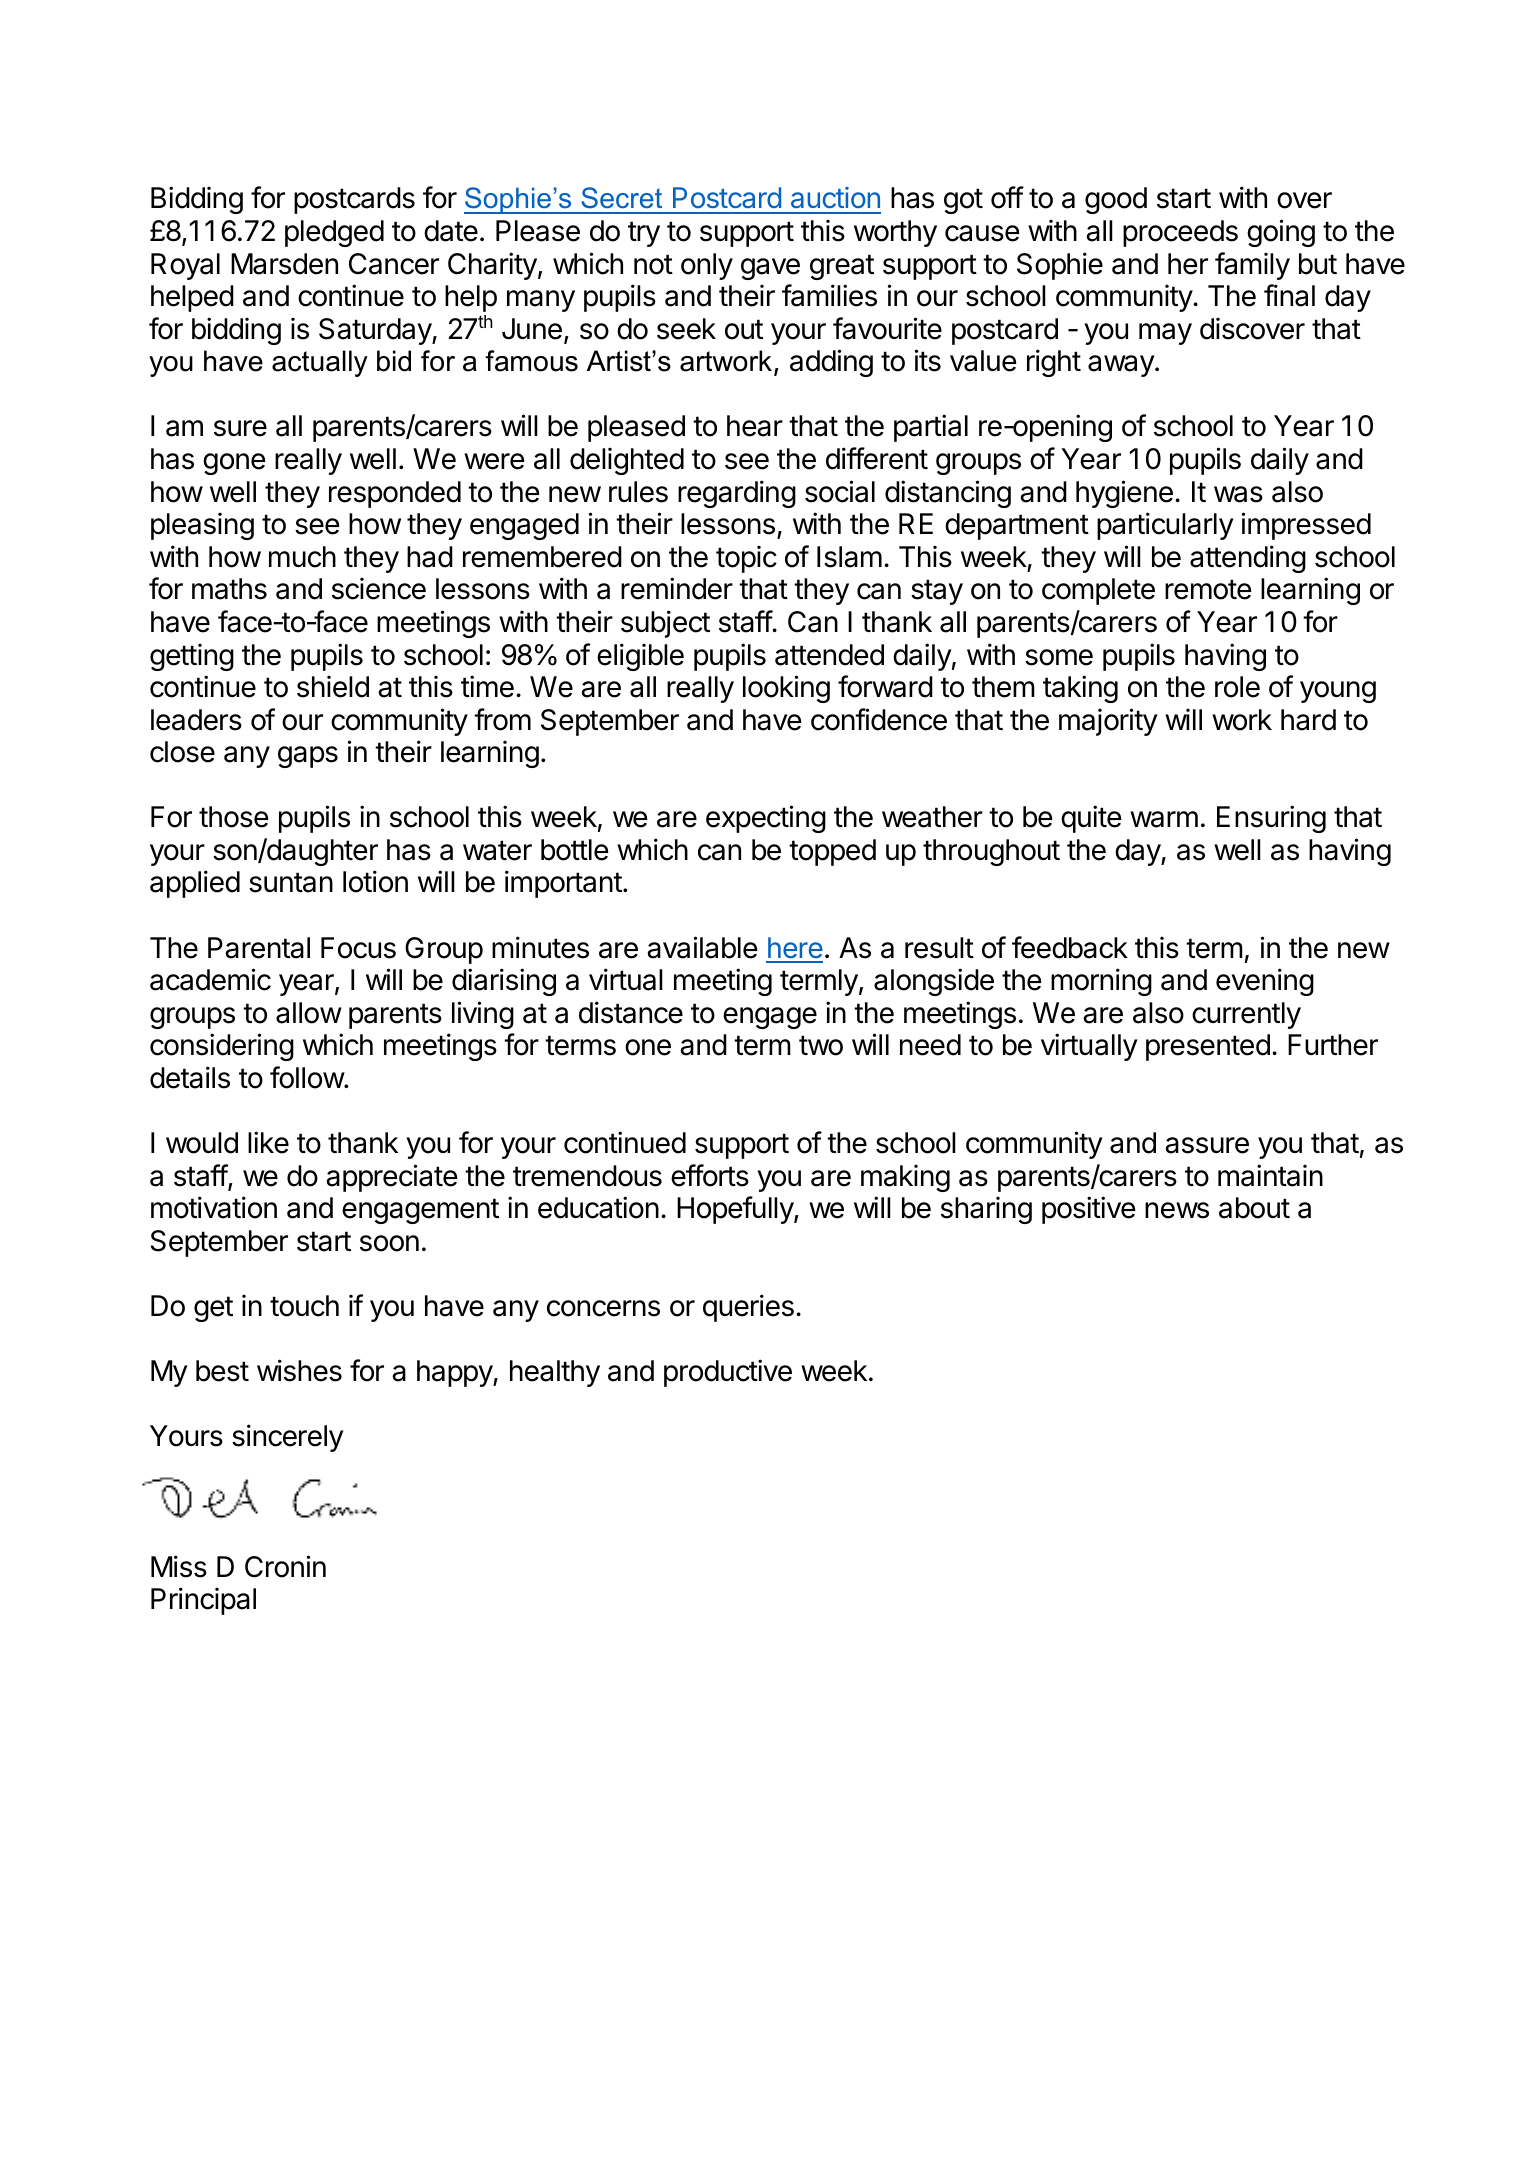 This screenshot has height=2168, width=1533. What do you see at coordinates (285, 1566) in the screenshot?
I see `Cronin` at bounding box center [285, 1566].
